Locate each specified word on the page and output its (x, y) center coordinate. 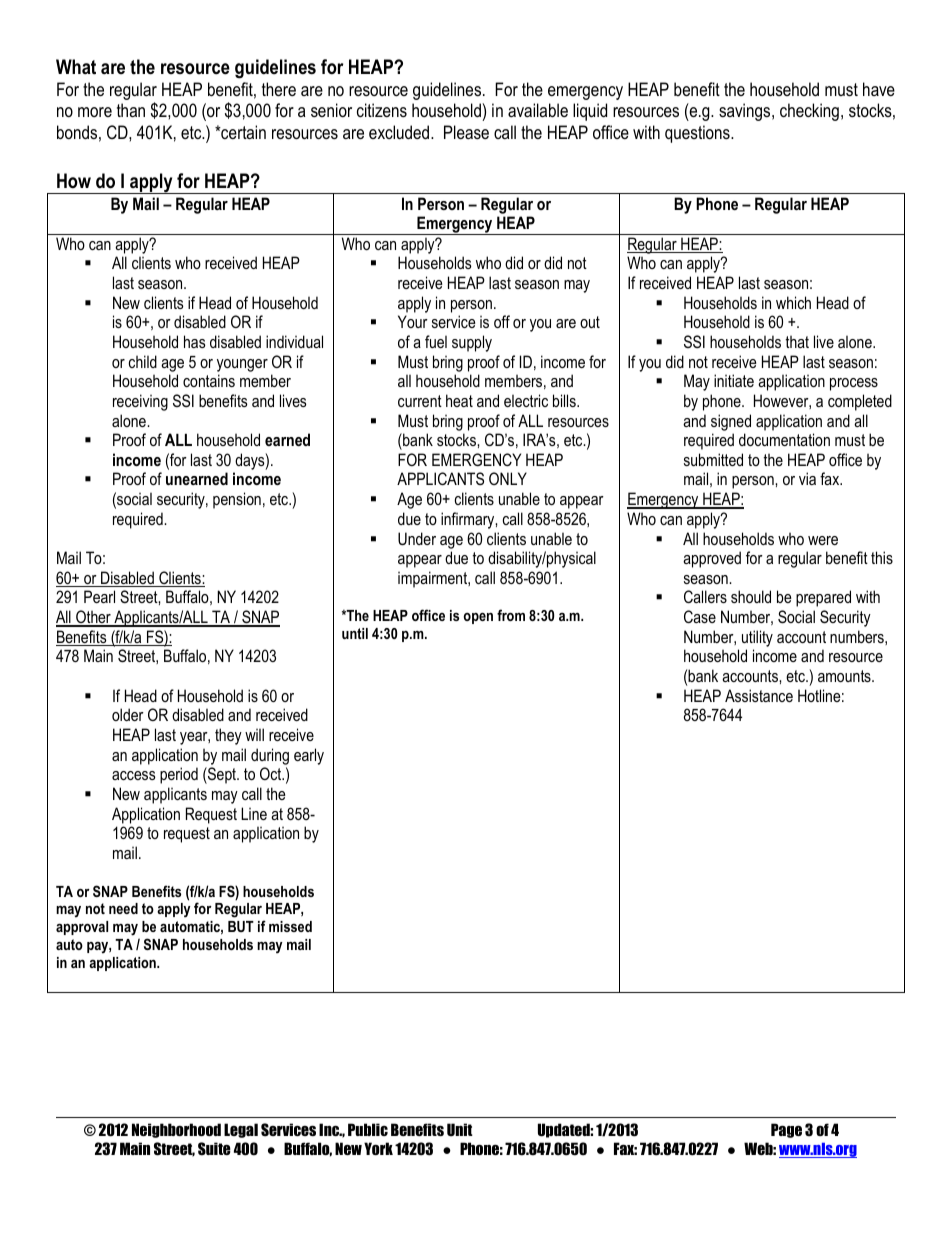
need (123, 908)
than (131, 110)
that (797, 341)
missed (290, 926)
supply (472, 343)
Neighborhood (176, 1130)
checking (809, 112)
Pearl (99, 596)
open (478, 618)
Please (466, 132)
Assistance (759, 695)
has (195, 341)
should (751, 596)
